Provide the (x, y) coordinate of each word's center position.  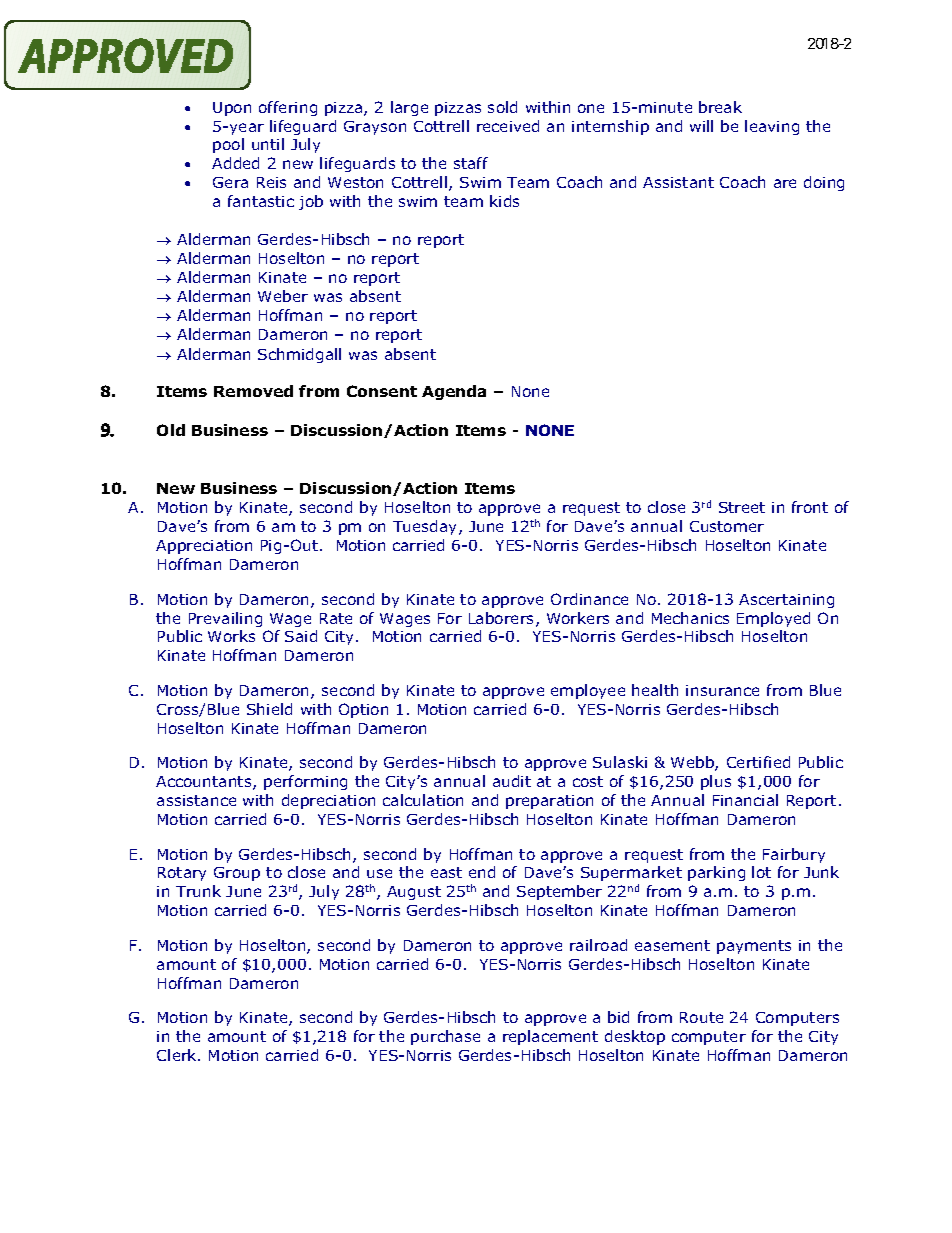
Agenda (454, 392)
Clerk (178, 1055)
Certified (758, 762)
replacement (550, 1037)
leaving (772, 127)
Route (701, 1017)
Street (742, 507)
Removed (253, 391)
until (268, 144)
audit (512, 781)
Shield (269, 709)
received (508, 126)
